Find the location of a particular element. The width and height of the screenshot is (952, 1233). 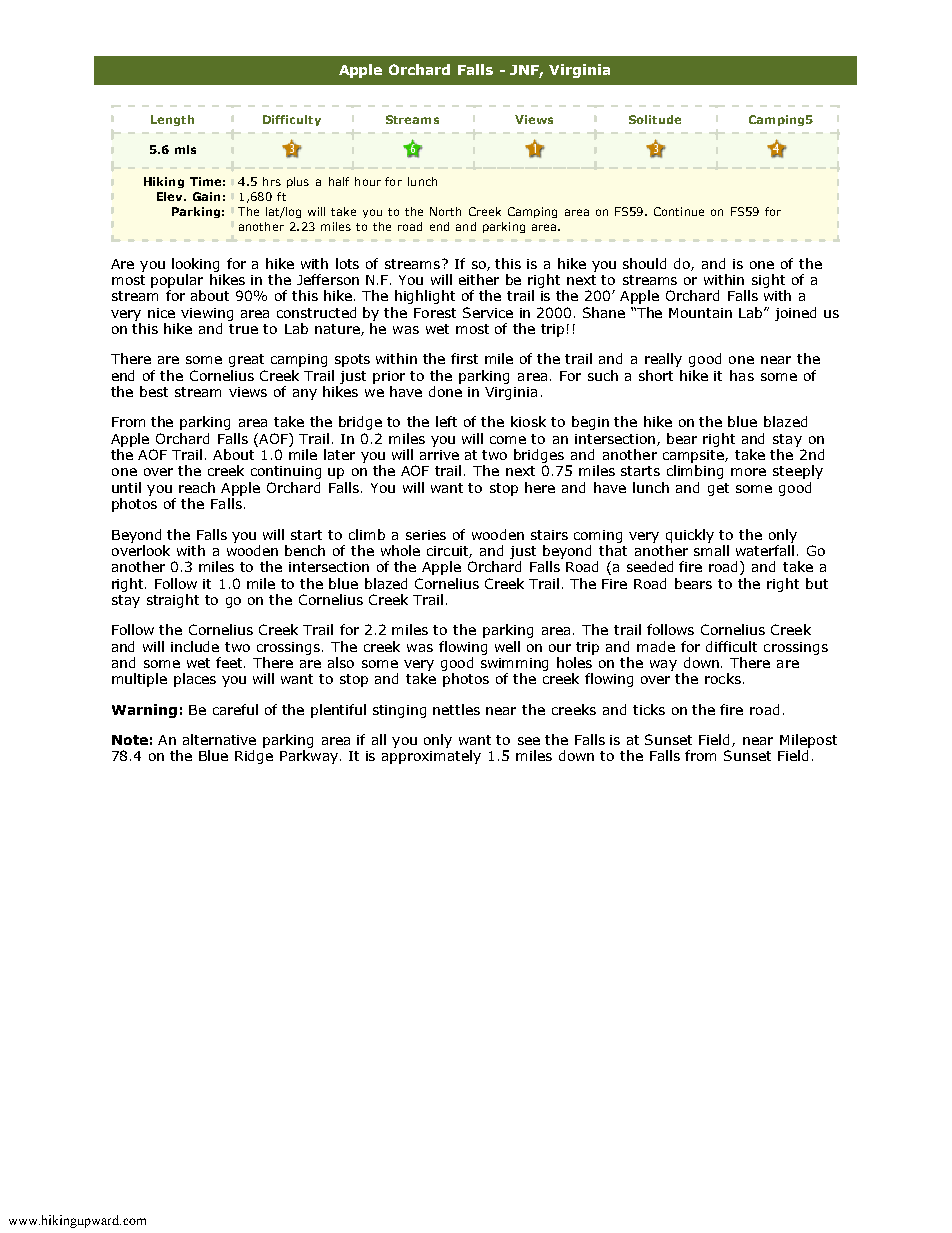

has is located at coordinates (742, 375).
